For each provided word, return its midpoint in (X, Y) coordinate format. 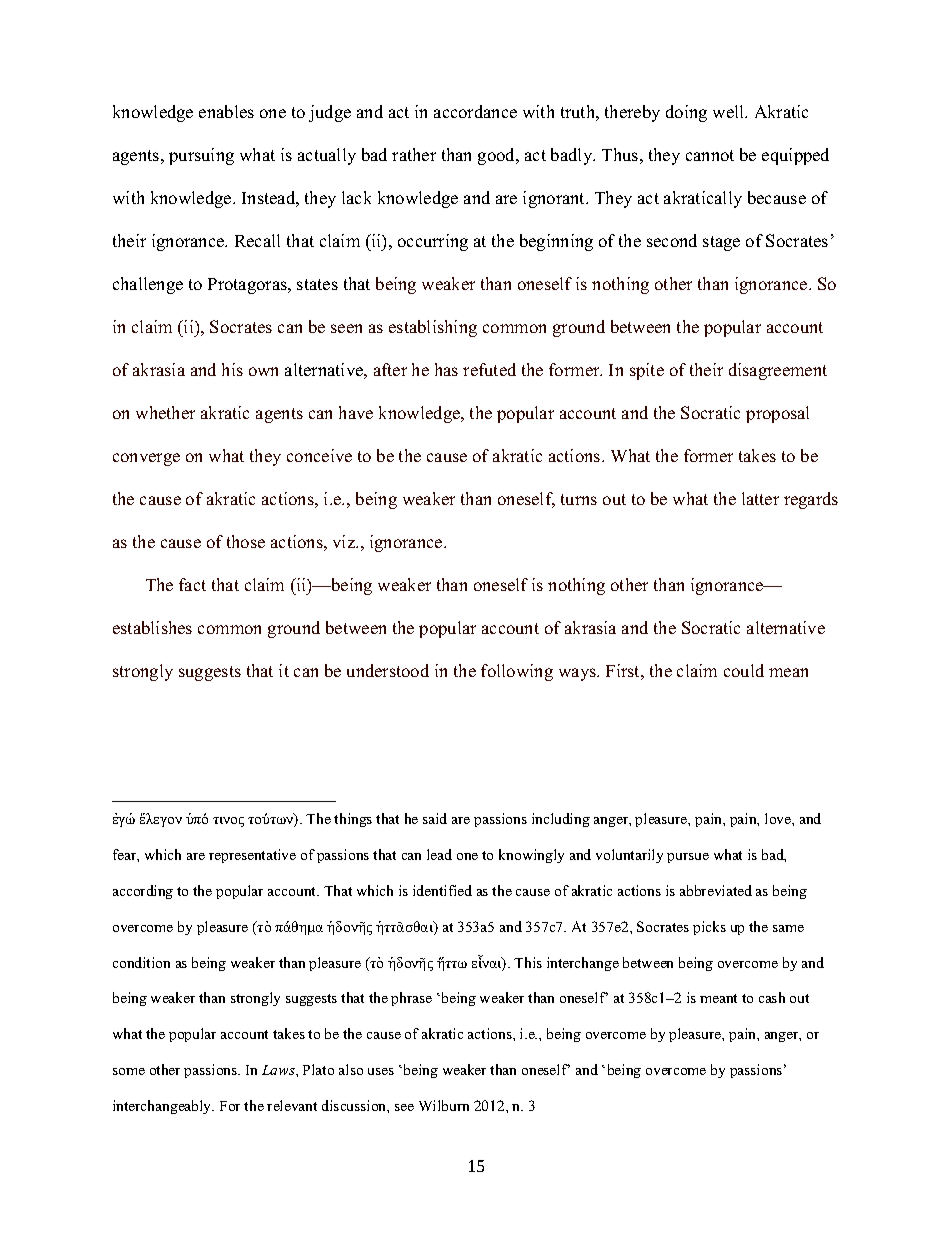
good (498, 156)
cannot (710, 155)
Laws (279, 1070)
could (744, 670)
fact (192, 584)
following (517, 672)
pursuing (201, 156)
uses (381, 1071)
